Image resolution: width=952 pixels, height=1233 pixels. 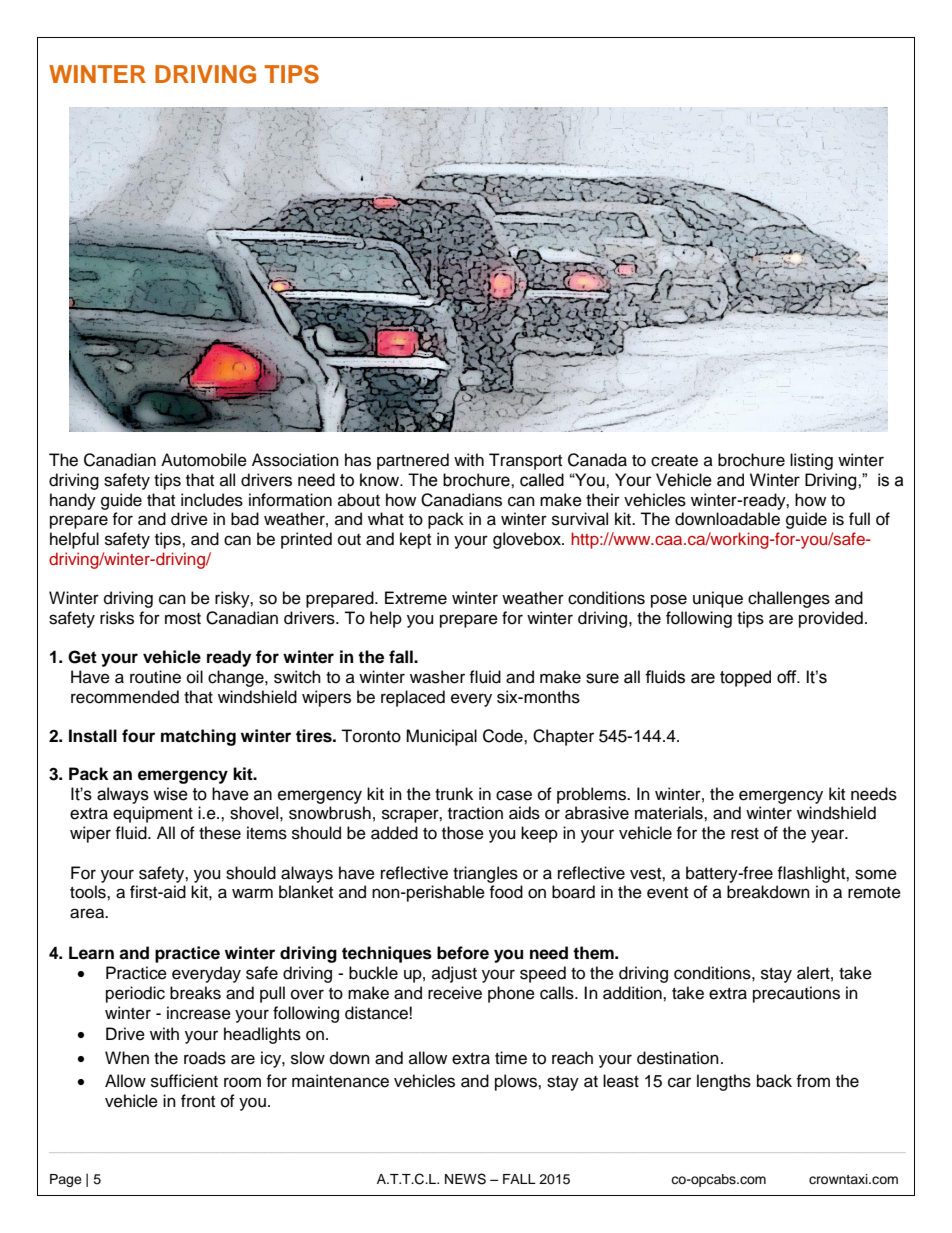 What do you see at coordinates (811, 461) in the document?
I see `listing` at bounding box center [811, 461].
